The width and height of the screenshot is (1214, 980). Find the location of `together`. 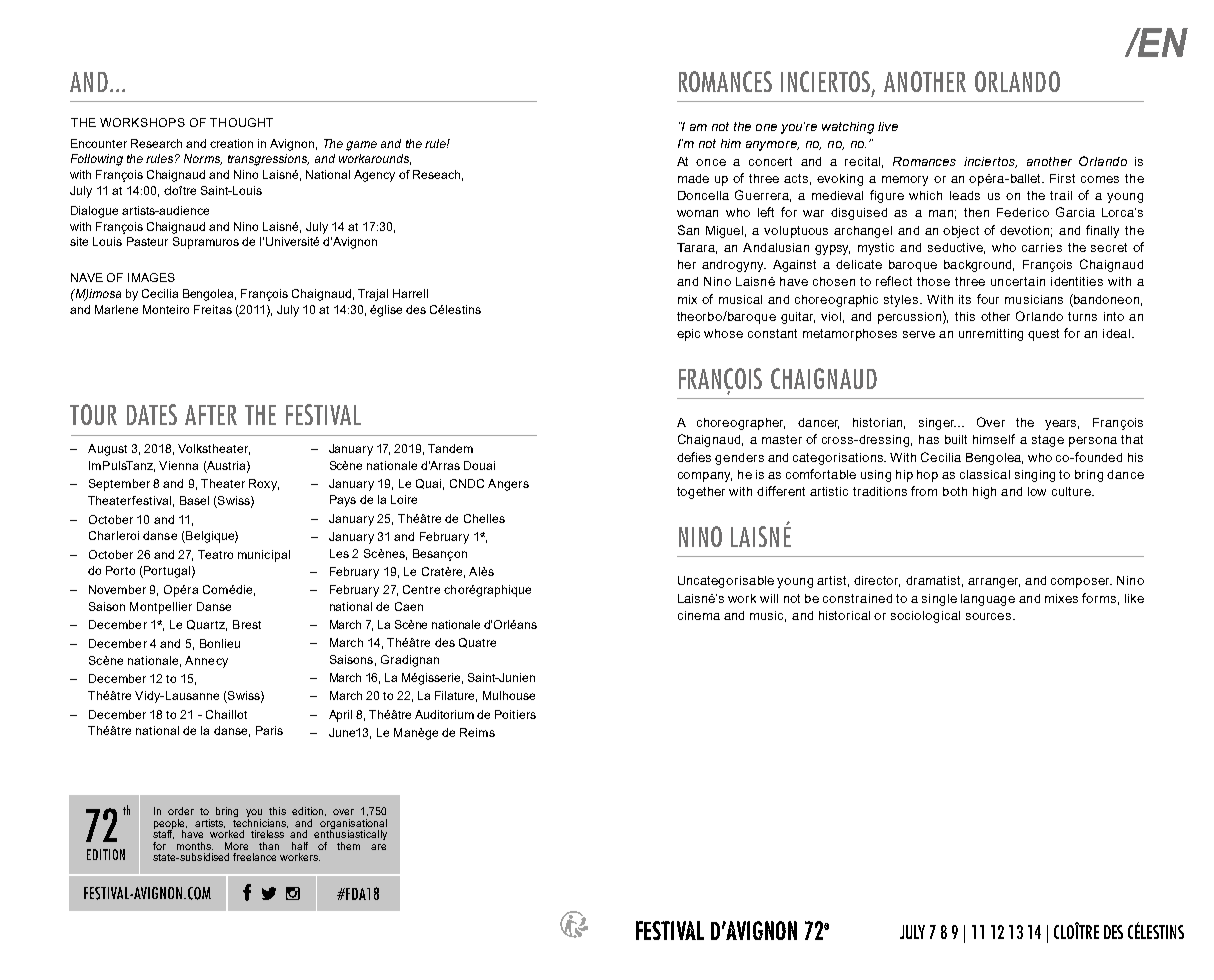

together is located at coordinates (701, 493).
